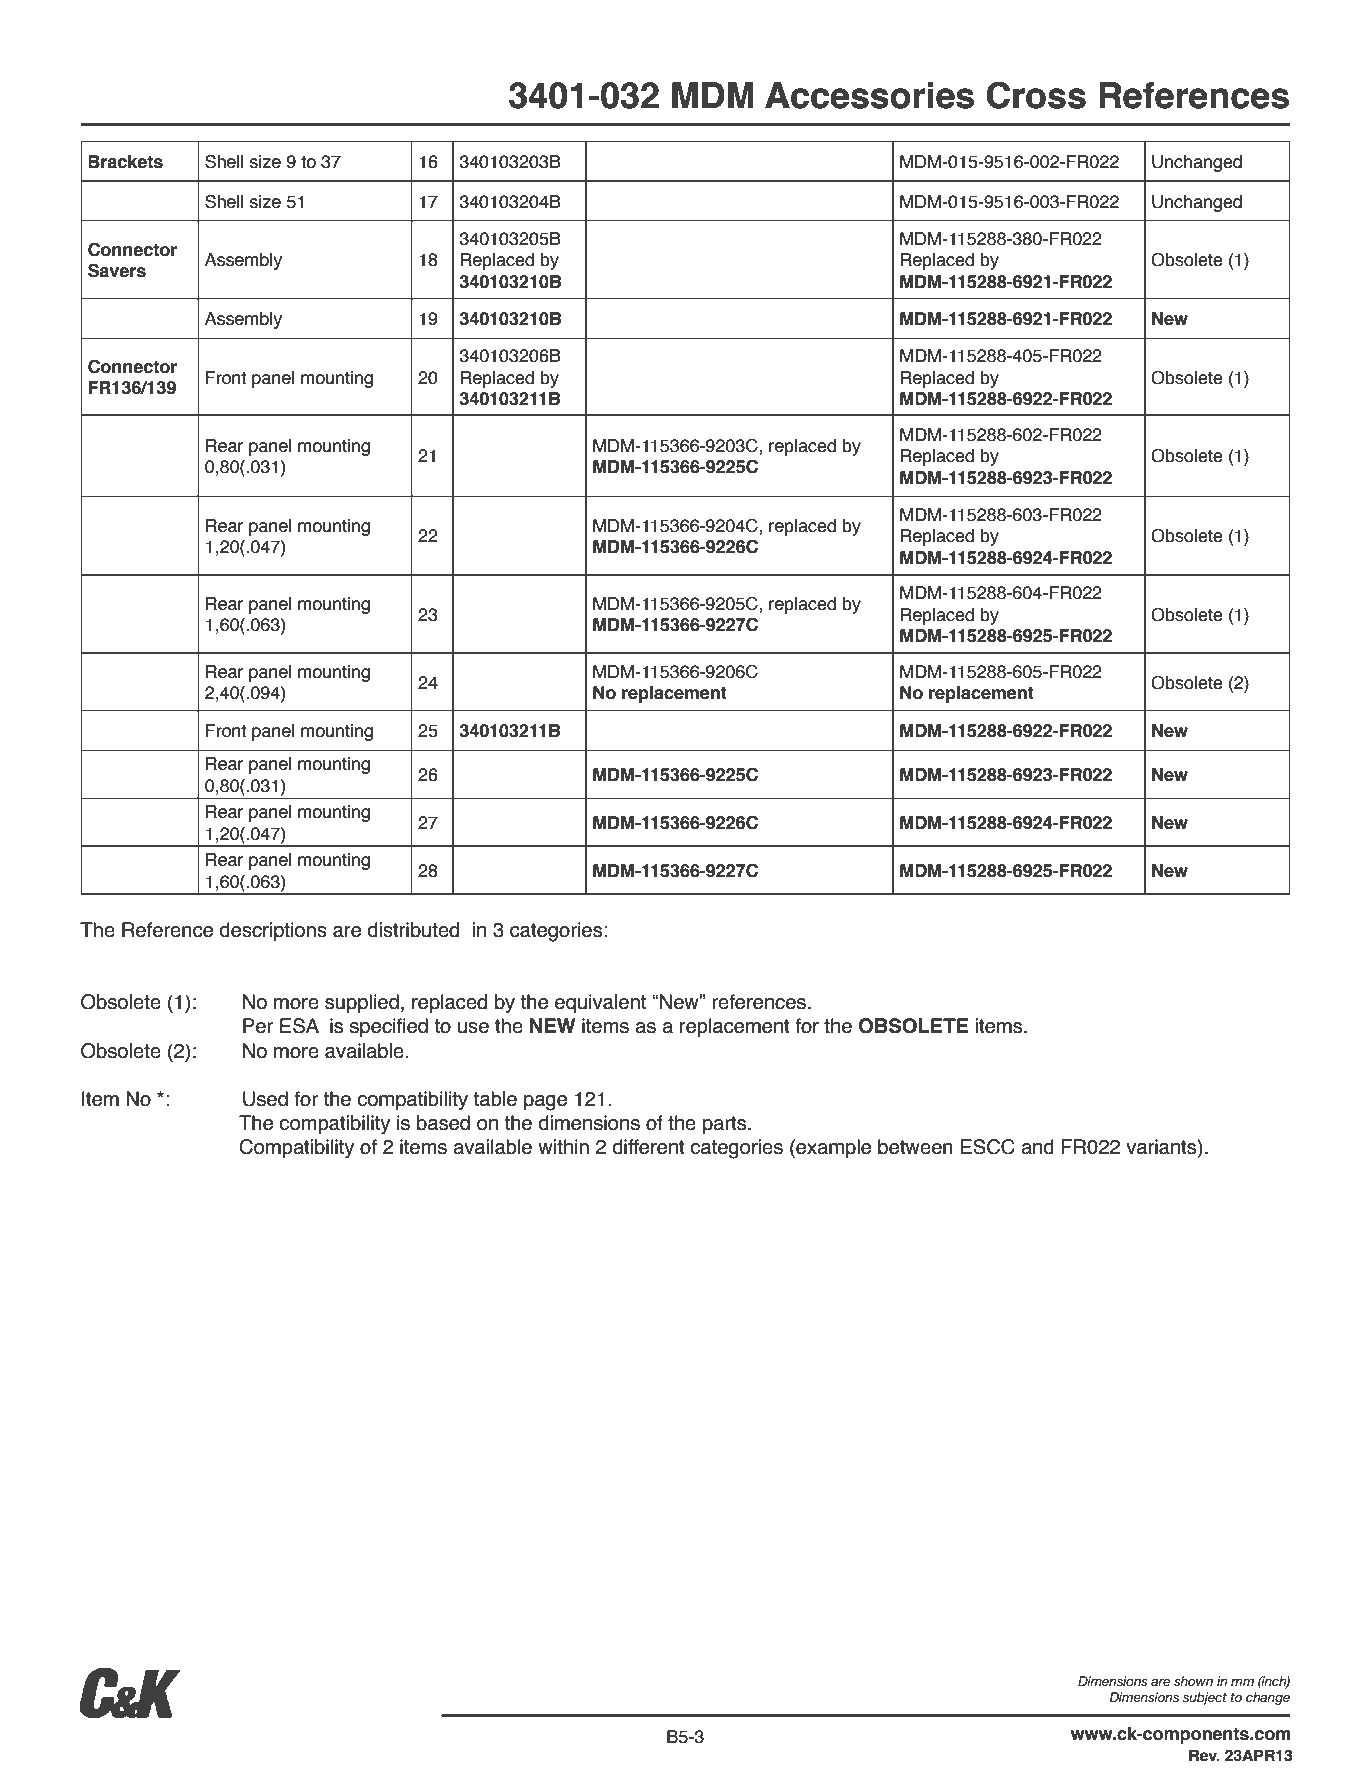  I want to click on based, so click(443, 1123).
